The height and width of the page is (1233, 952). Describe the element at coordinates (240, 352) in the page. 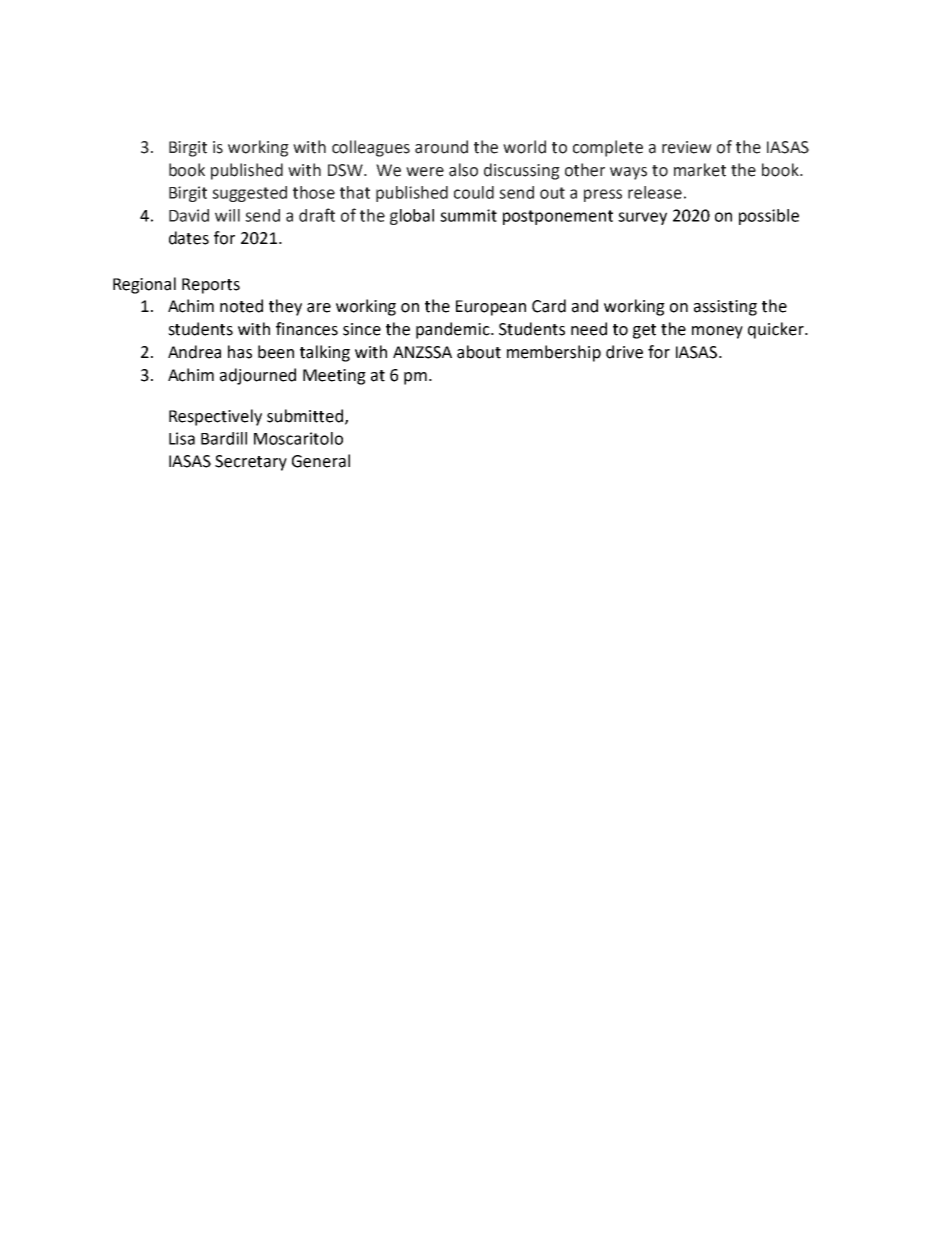

I see `has` at that location.
